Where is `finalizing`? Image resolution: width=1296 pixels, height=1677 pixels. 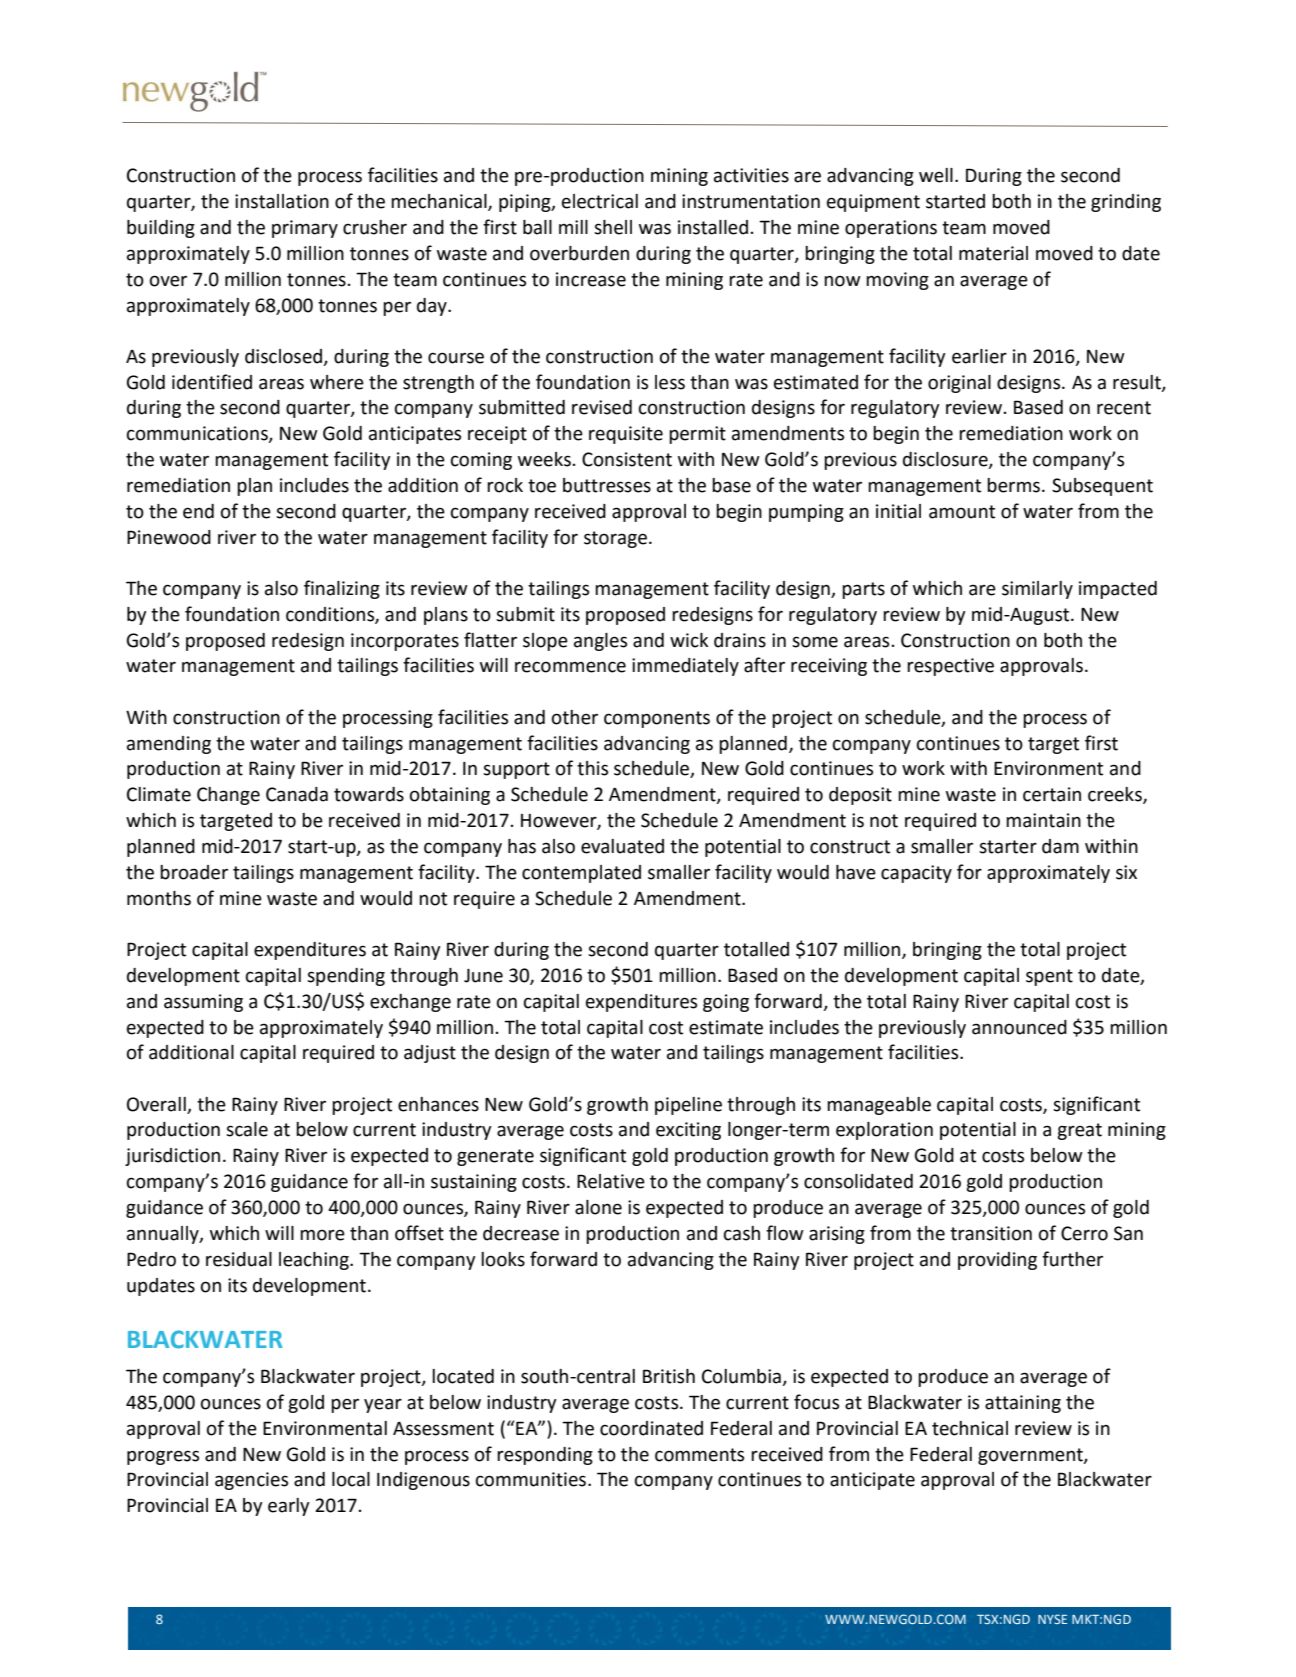
finalizing is located at coordinates (342, 589).
